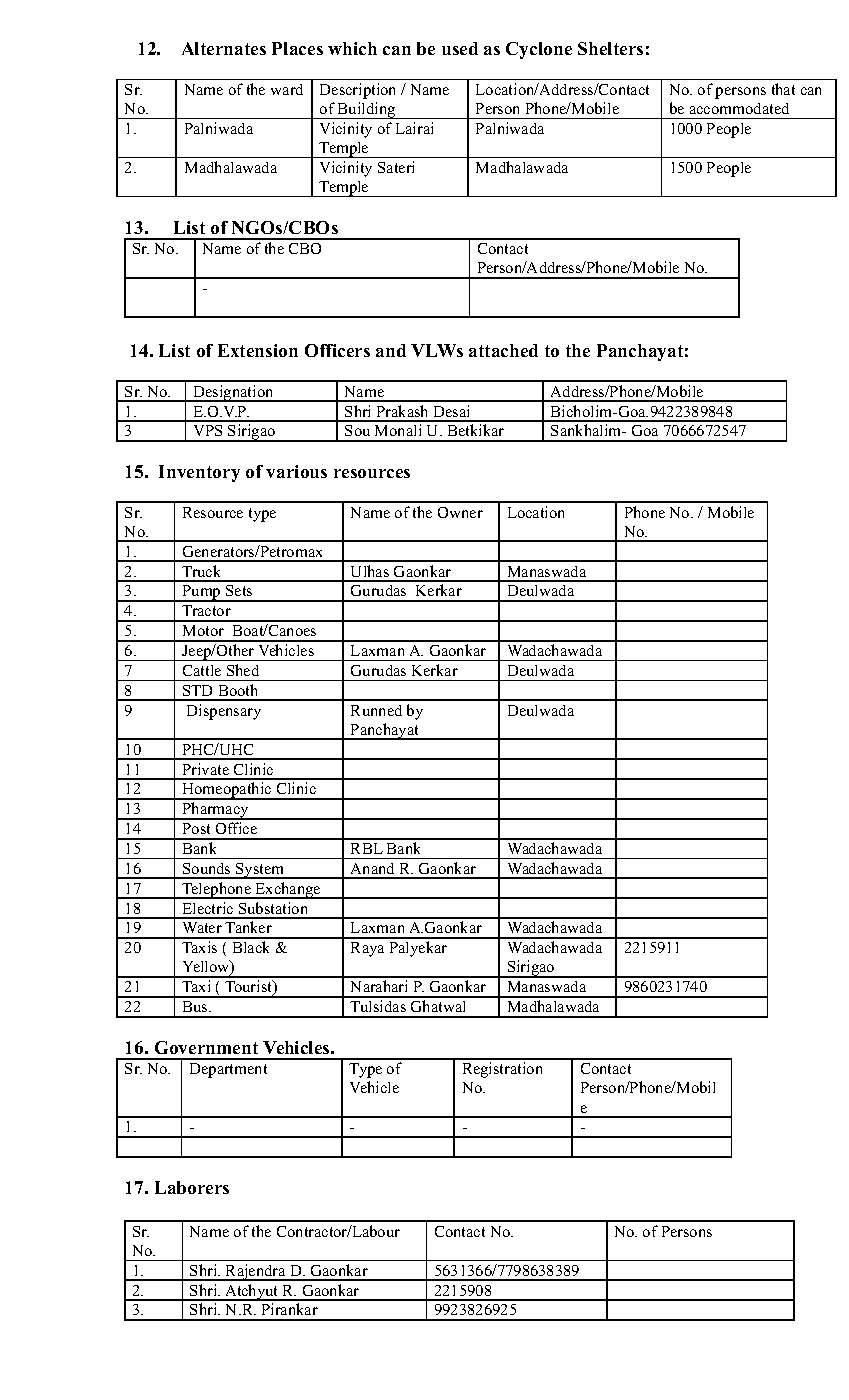  I want to click on System, so click(260, 871).
